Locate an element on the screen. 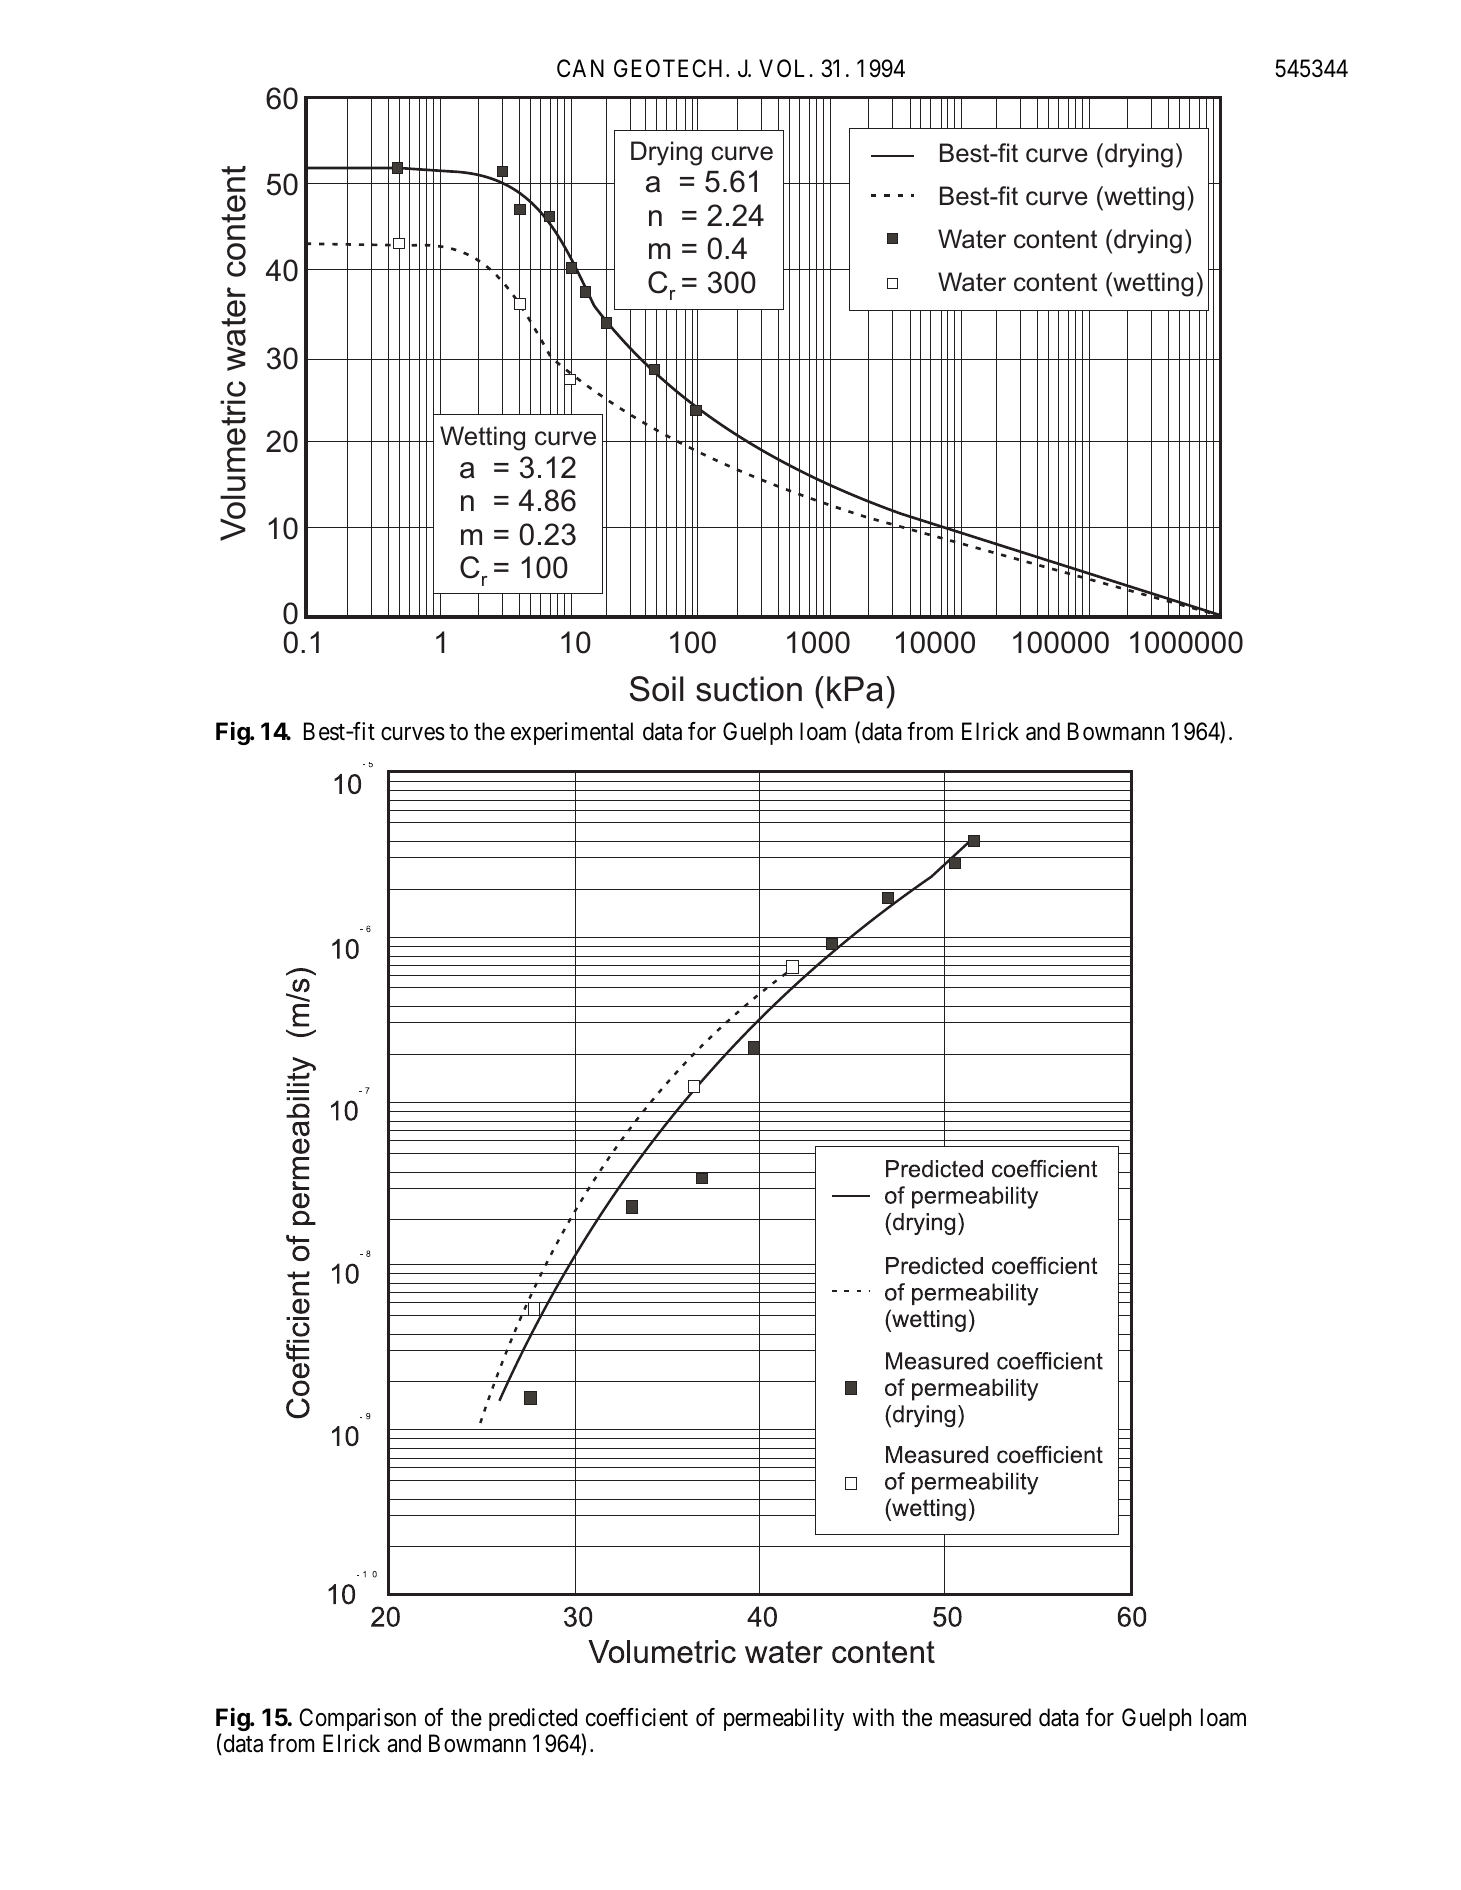 This screenshot has width=1461, height=1890. CAN is located at coordinates (580, 68).
